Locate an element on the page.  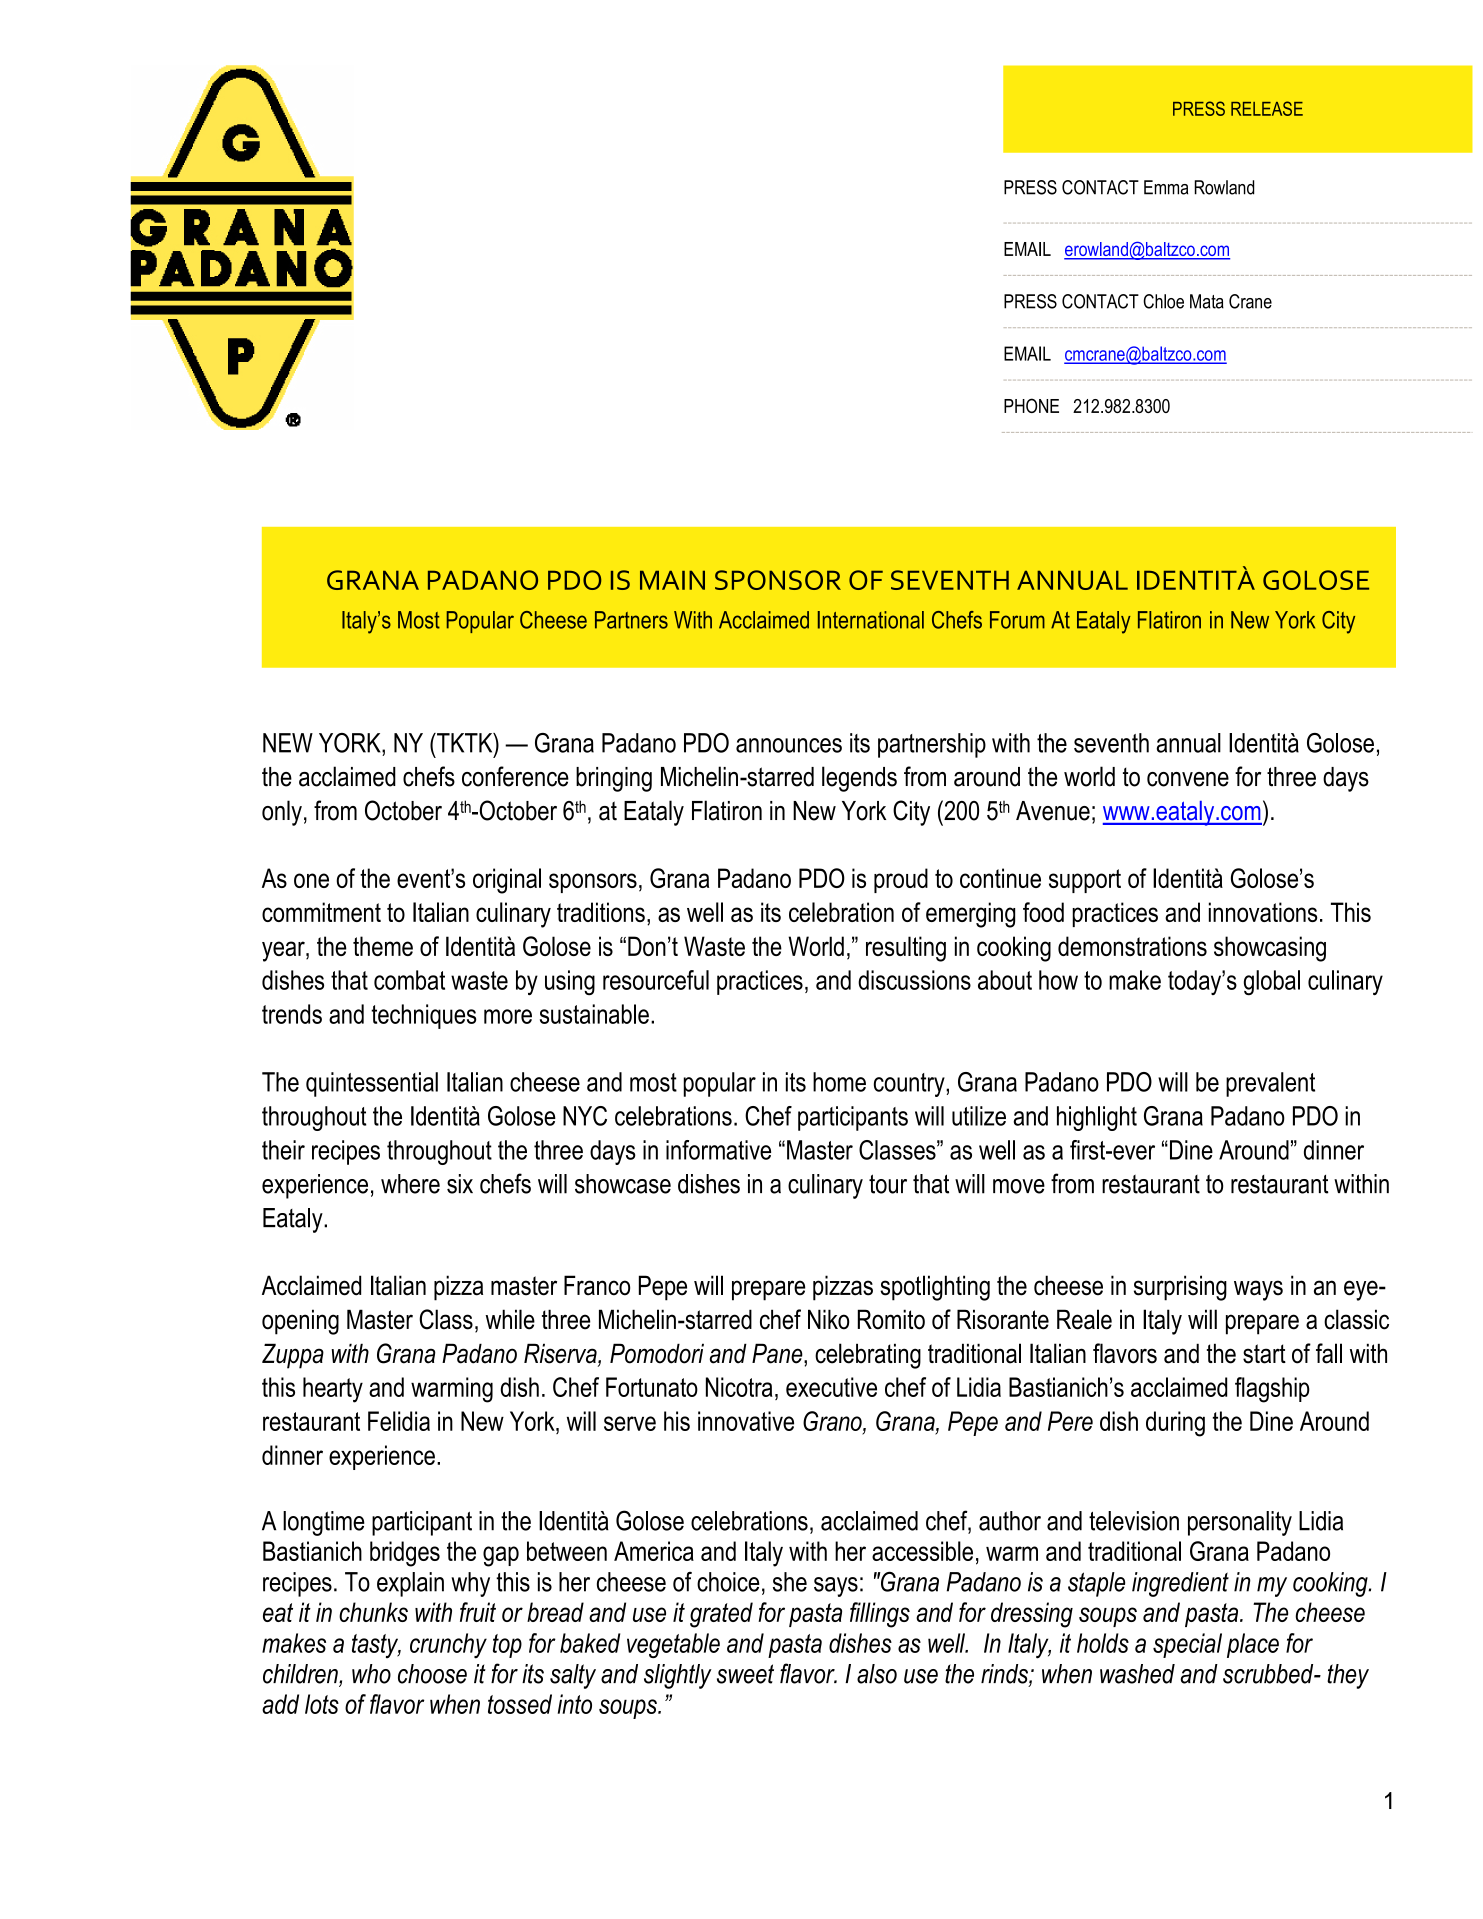
tasty is located at coordinates (376, 1646).
